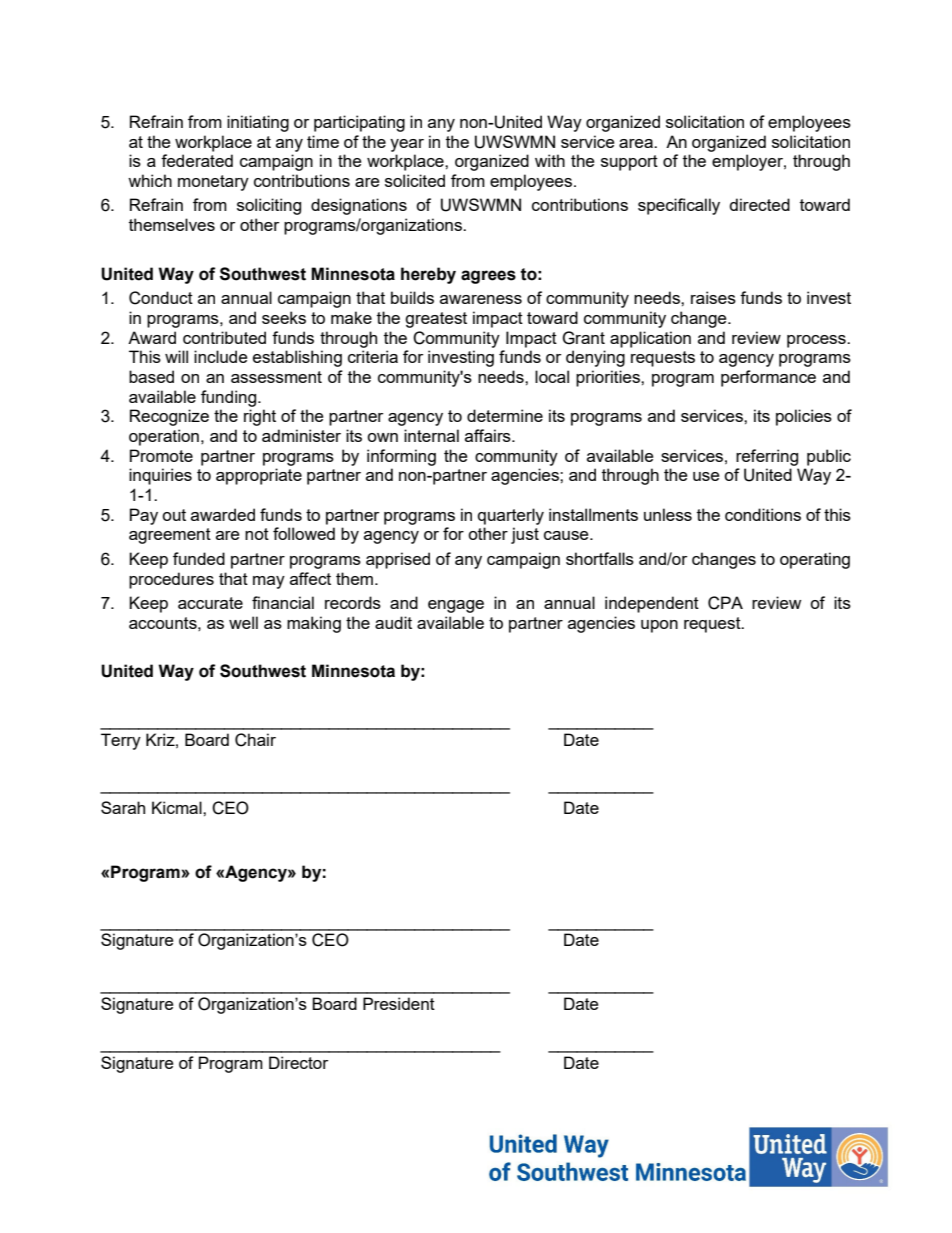 The width and height of the screenshot is (952, 1233). I want to click on upon, so click(659, 626).
